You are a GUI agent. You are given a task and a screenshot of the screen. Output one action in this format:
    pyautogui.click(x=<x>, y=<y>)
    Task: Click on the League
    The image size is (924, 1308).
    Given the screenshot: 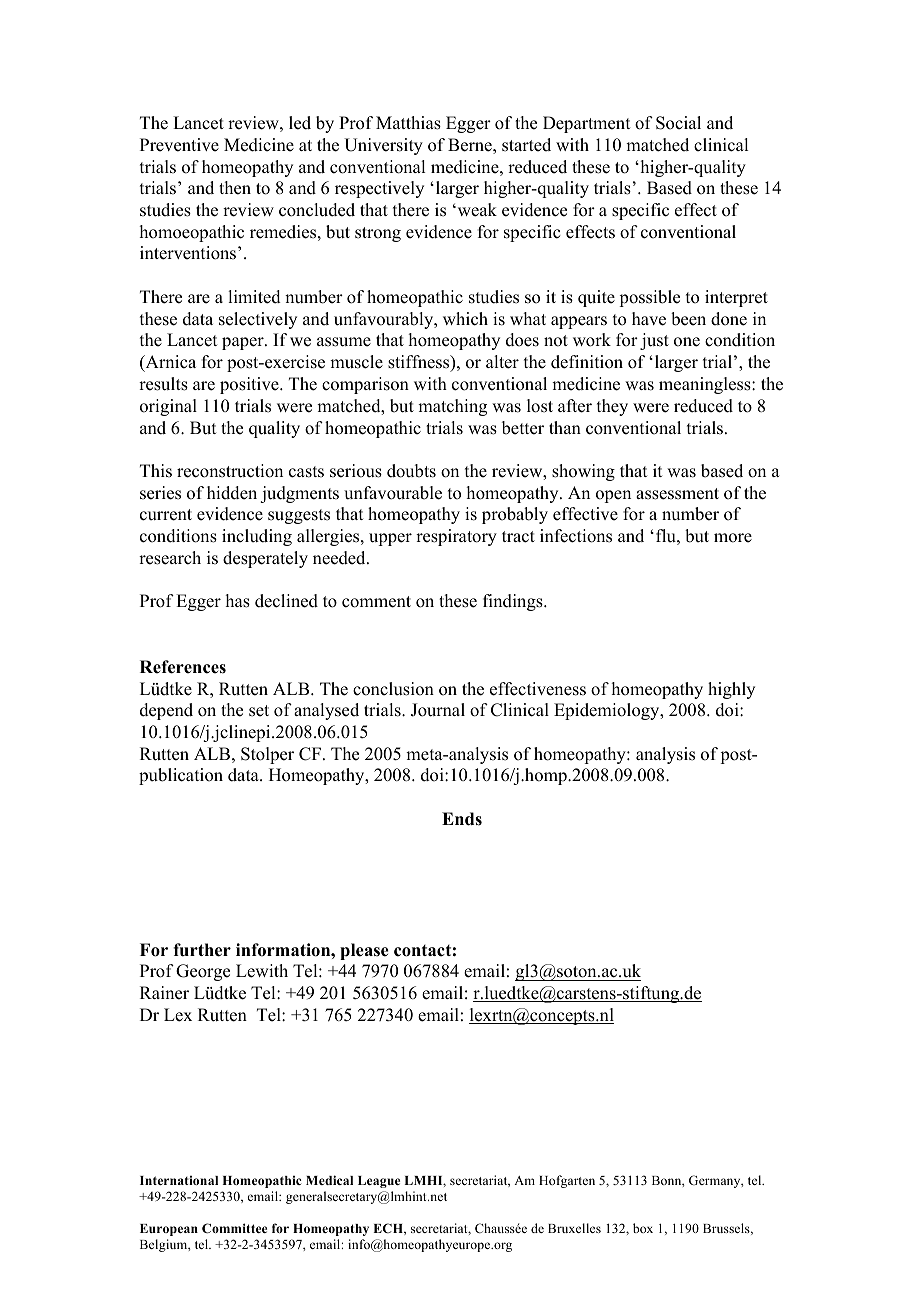 What is the action you would take?
    pyautogui.click(x=379, y=1182)
